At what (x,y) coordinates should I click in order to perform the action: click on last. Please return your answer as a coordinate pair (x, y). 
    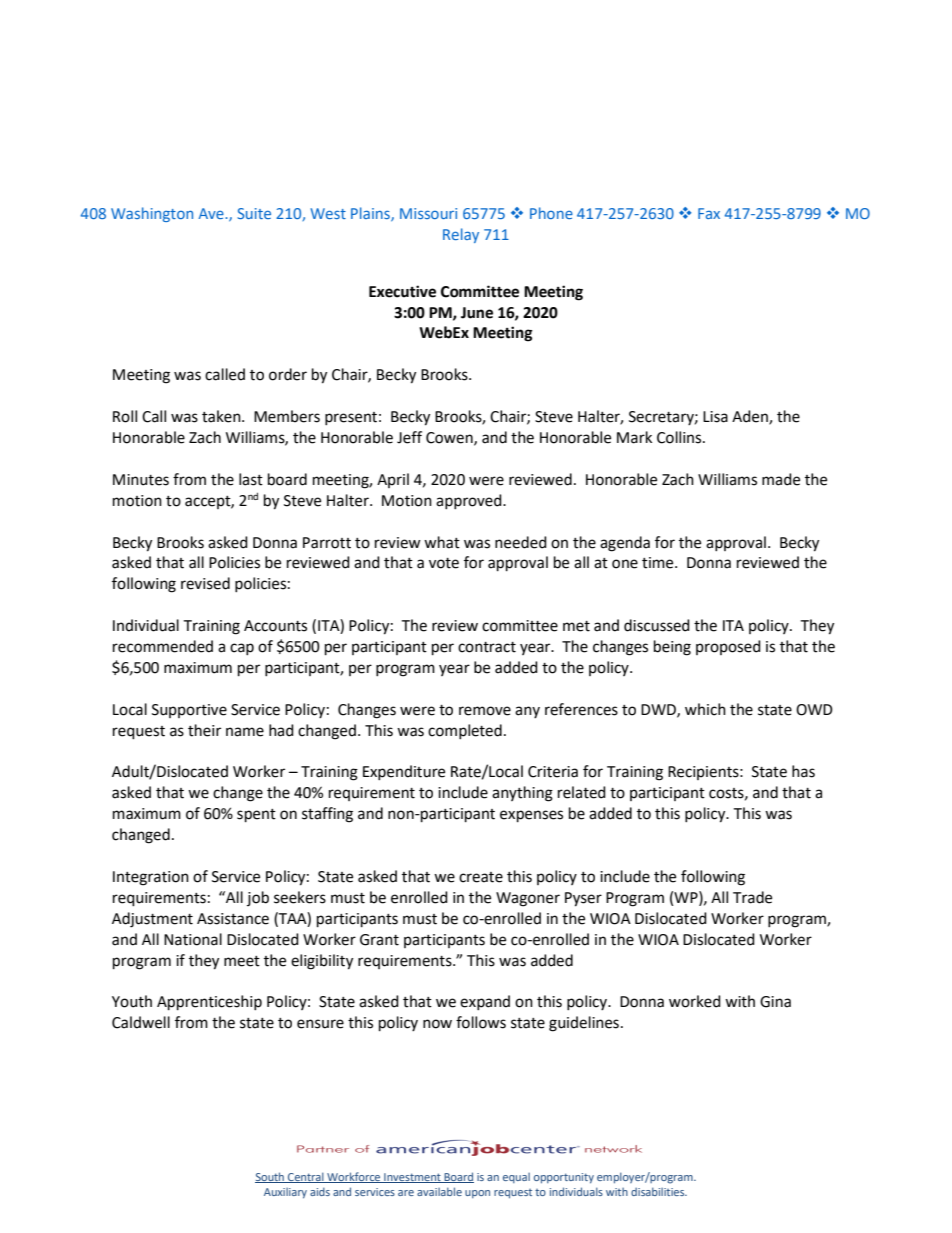
    Looking at the image, I should click on (251, 479).
